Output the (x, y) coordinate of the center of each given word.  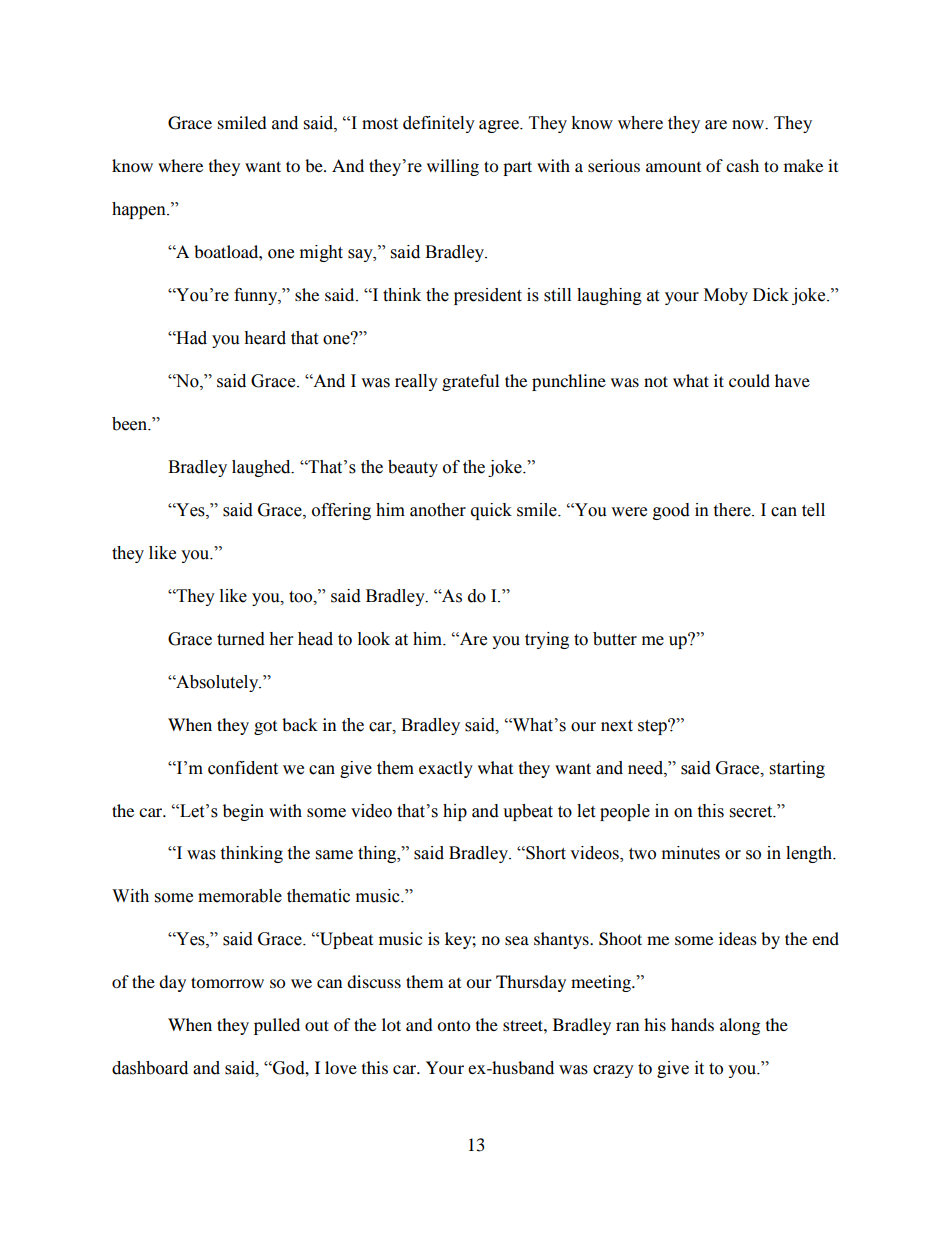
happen (140, 210)
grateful (470, 382)
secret (752, 812)
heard (265, 338)
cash (742, 165)
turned (241, 639)
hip (455, 812)
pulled (277, 1026)
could (749, 380)
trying (547, 640)
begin (243, 812)
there (733, 510)
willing (453, 167)
